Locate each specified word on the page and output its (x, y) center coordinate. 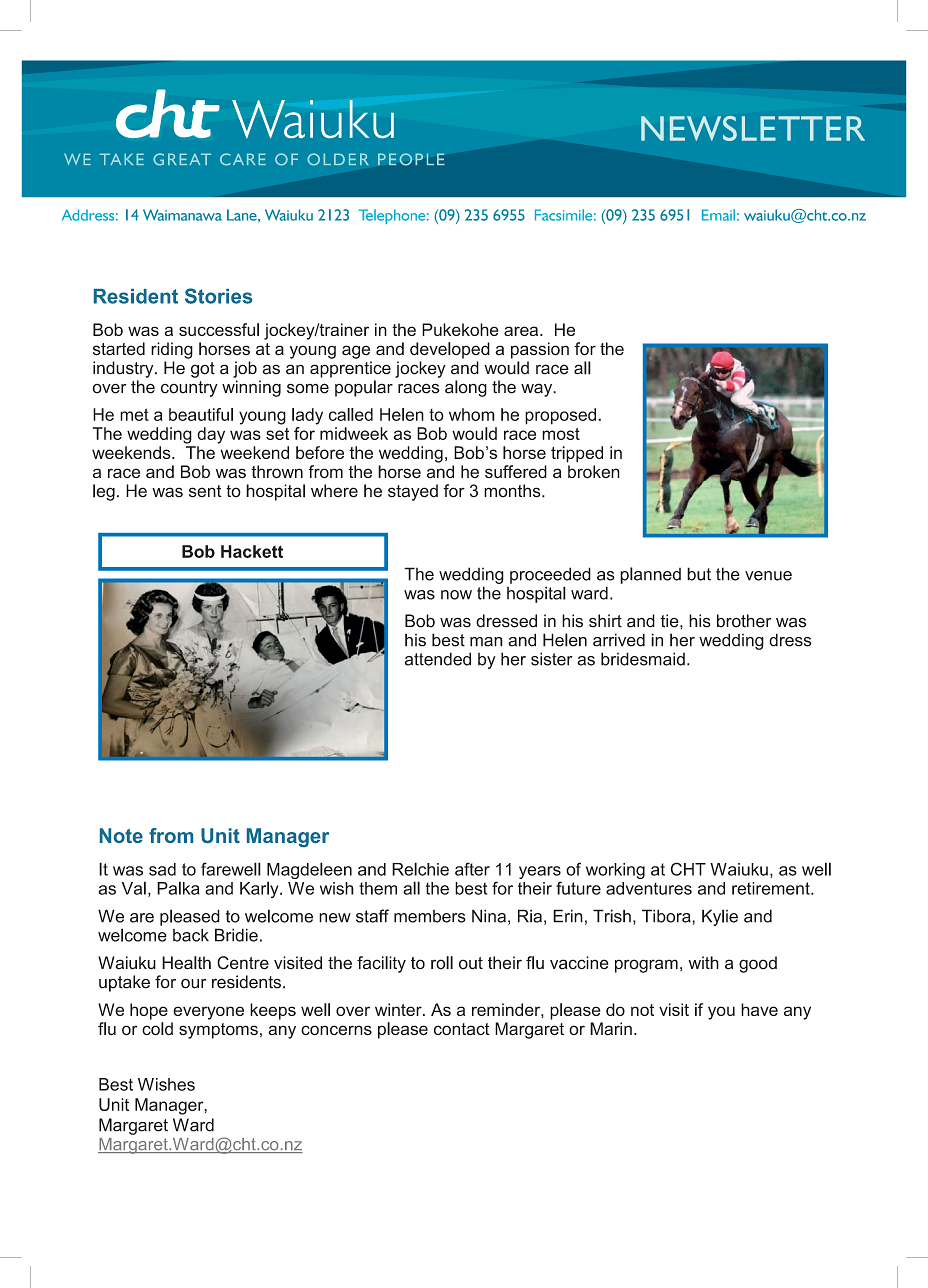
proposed (562, 416)
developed (450, 350)
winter (399, 1009)
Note (121, 835)
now (456, 595)
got (203, 370)
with (703, 962)
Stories (218, 296)
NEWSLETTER (753, 128)
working (615, 871)
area (522, 331)
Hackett (252, 551)
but (699, 574)
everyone (208, 1013)
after (472, 869)
